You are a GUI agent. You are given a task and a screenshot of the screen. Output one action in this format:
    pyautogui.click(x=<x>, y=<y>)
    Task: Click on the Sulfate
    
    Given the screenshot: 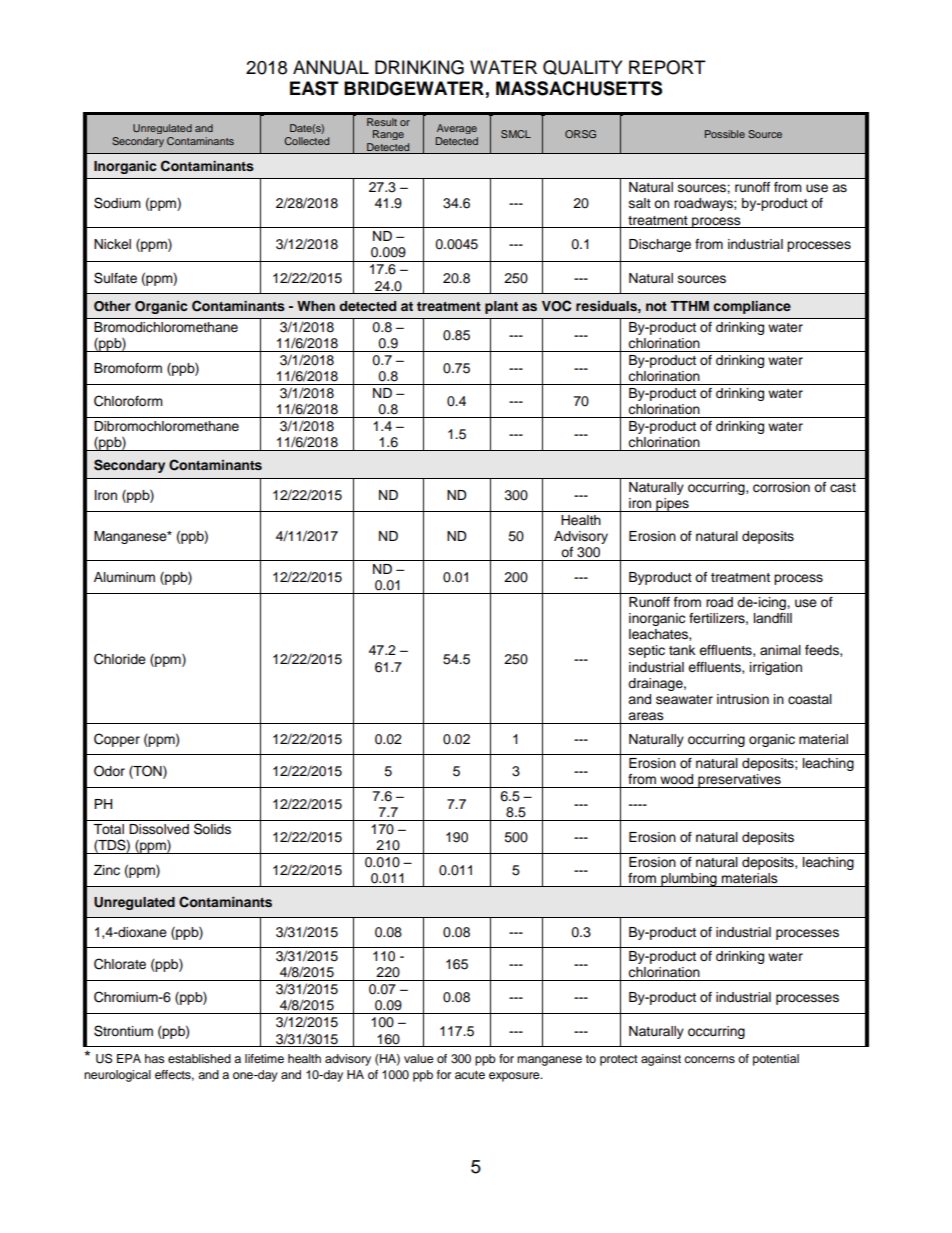 What is the action you would take?
    pyautogui.click(x=115, y=278)
